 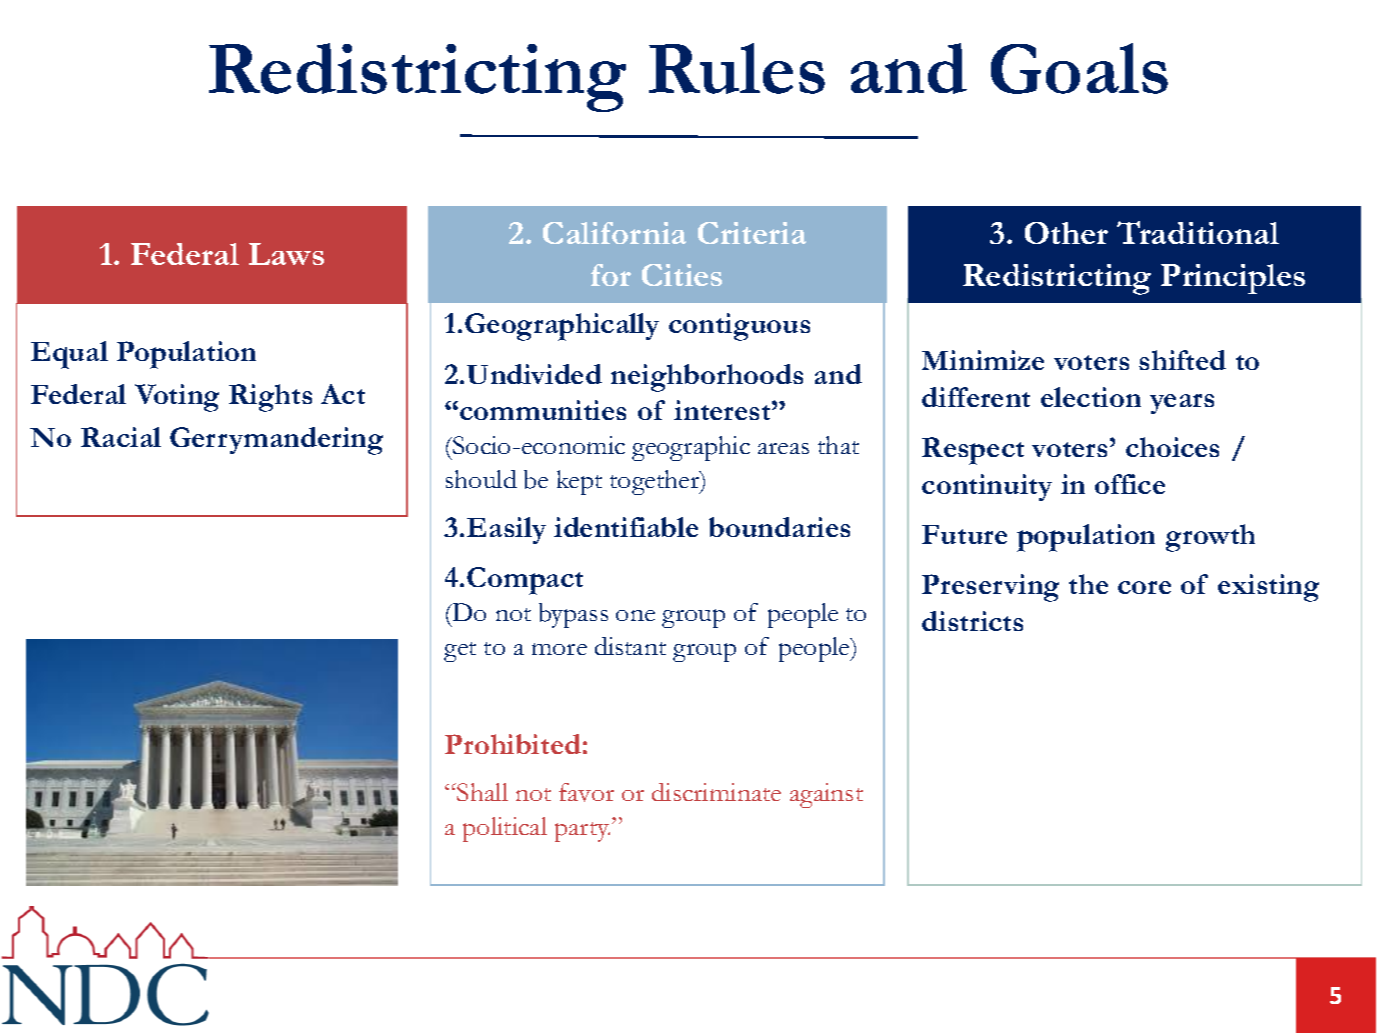 I want to click on Goals, so click(x=1079, y=68).
